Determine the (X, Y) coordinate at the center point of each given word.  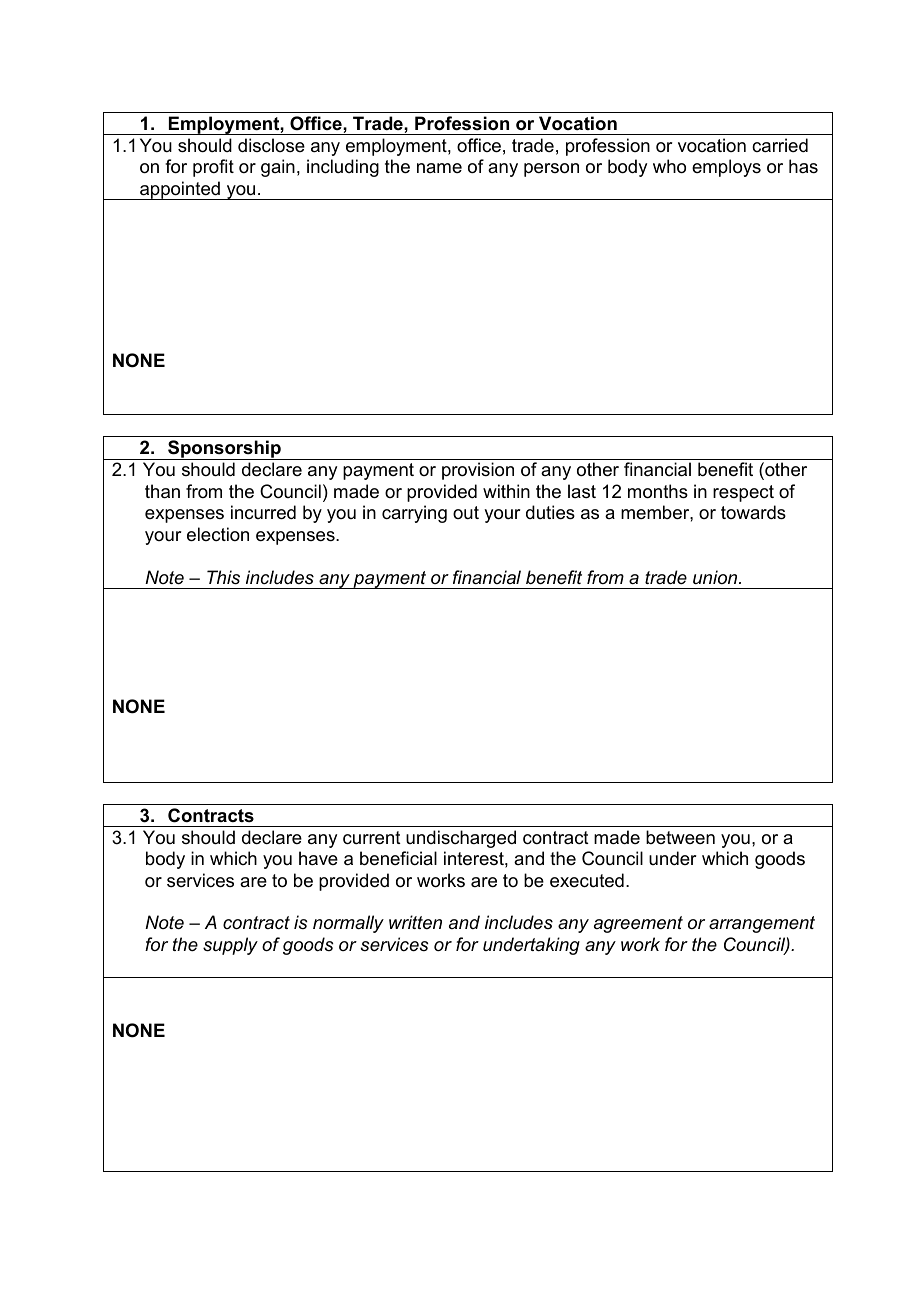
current (372, 838)
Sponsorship (224, 450)
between (680, 837)
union (716, 577)
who (669, 166)
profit (213, 168)
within (506, 491)
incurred (263, 512)
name (439, 168)
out (466, 512)
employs (726, 168)
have (318, 858)
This (223, 577)
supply (230, 946)
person (551, 170)
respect (743, 493)
